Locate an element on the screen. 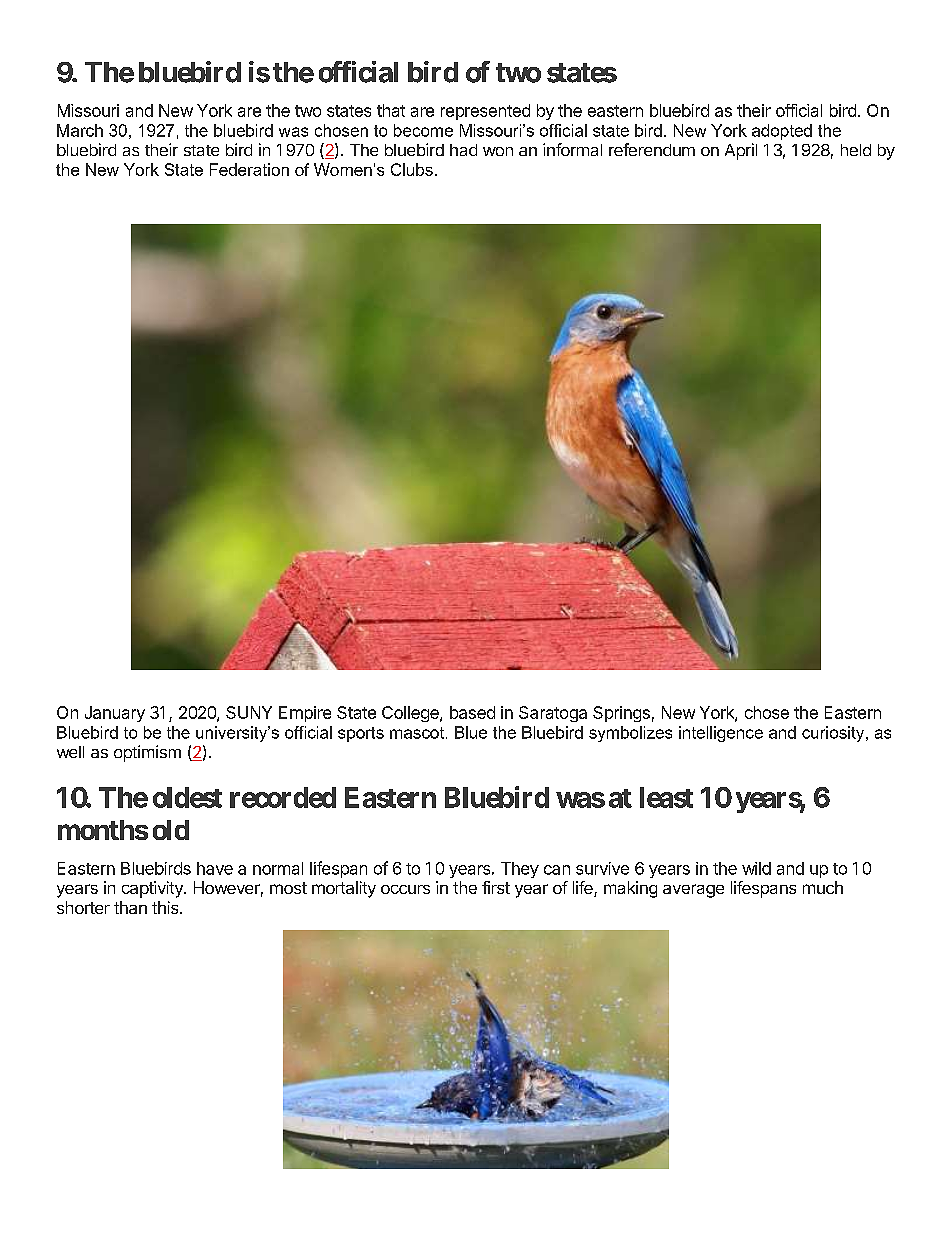 Image resolution: width=952 pixels, height=1233 pixels. Springs is located at coordinates (621, 714).
